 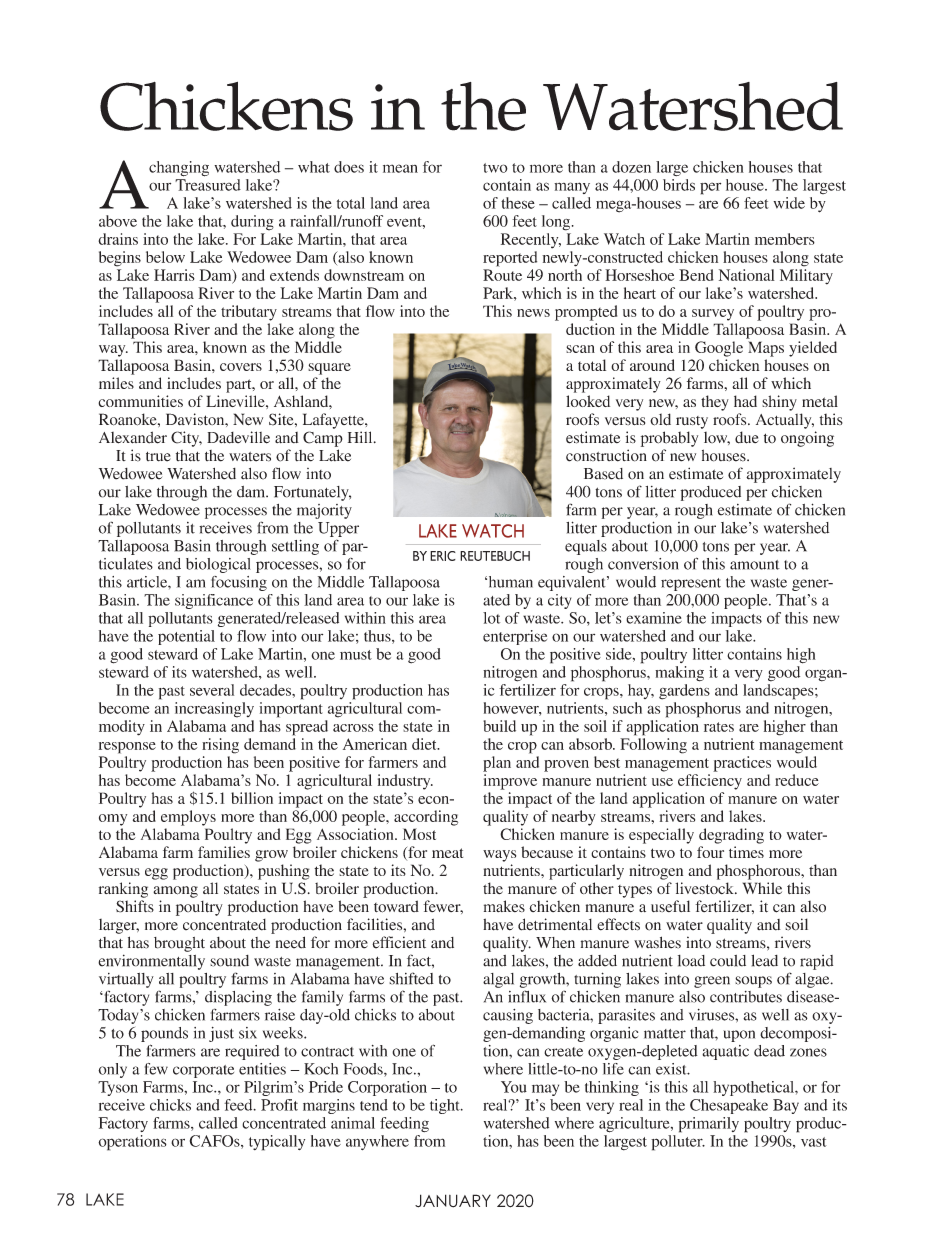 What do you see at coordinates (518, 203) in the screenshot?
I see `these` at bounding box center [518, 203].
